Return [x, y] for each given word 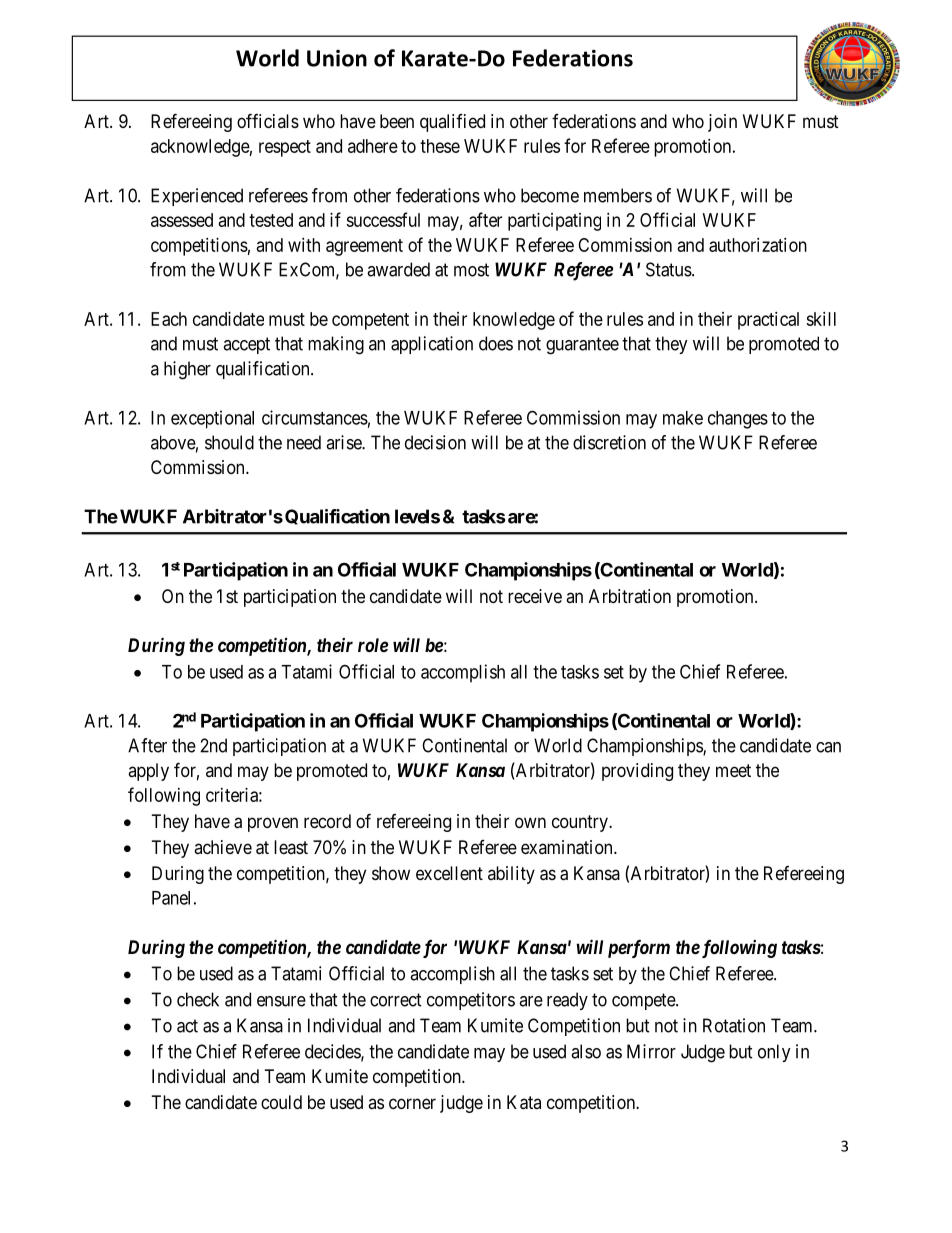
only [774, 1053]
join [722, 123]
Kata [524, 1102]
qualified [452, 123]
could [281, 1102]
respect [285, 148]
